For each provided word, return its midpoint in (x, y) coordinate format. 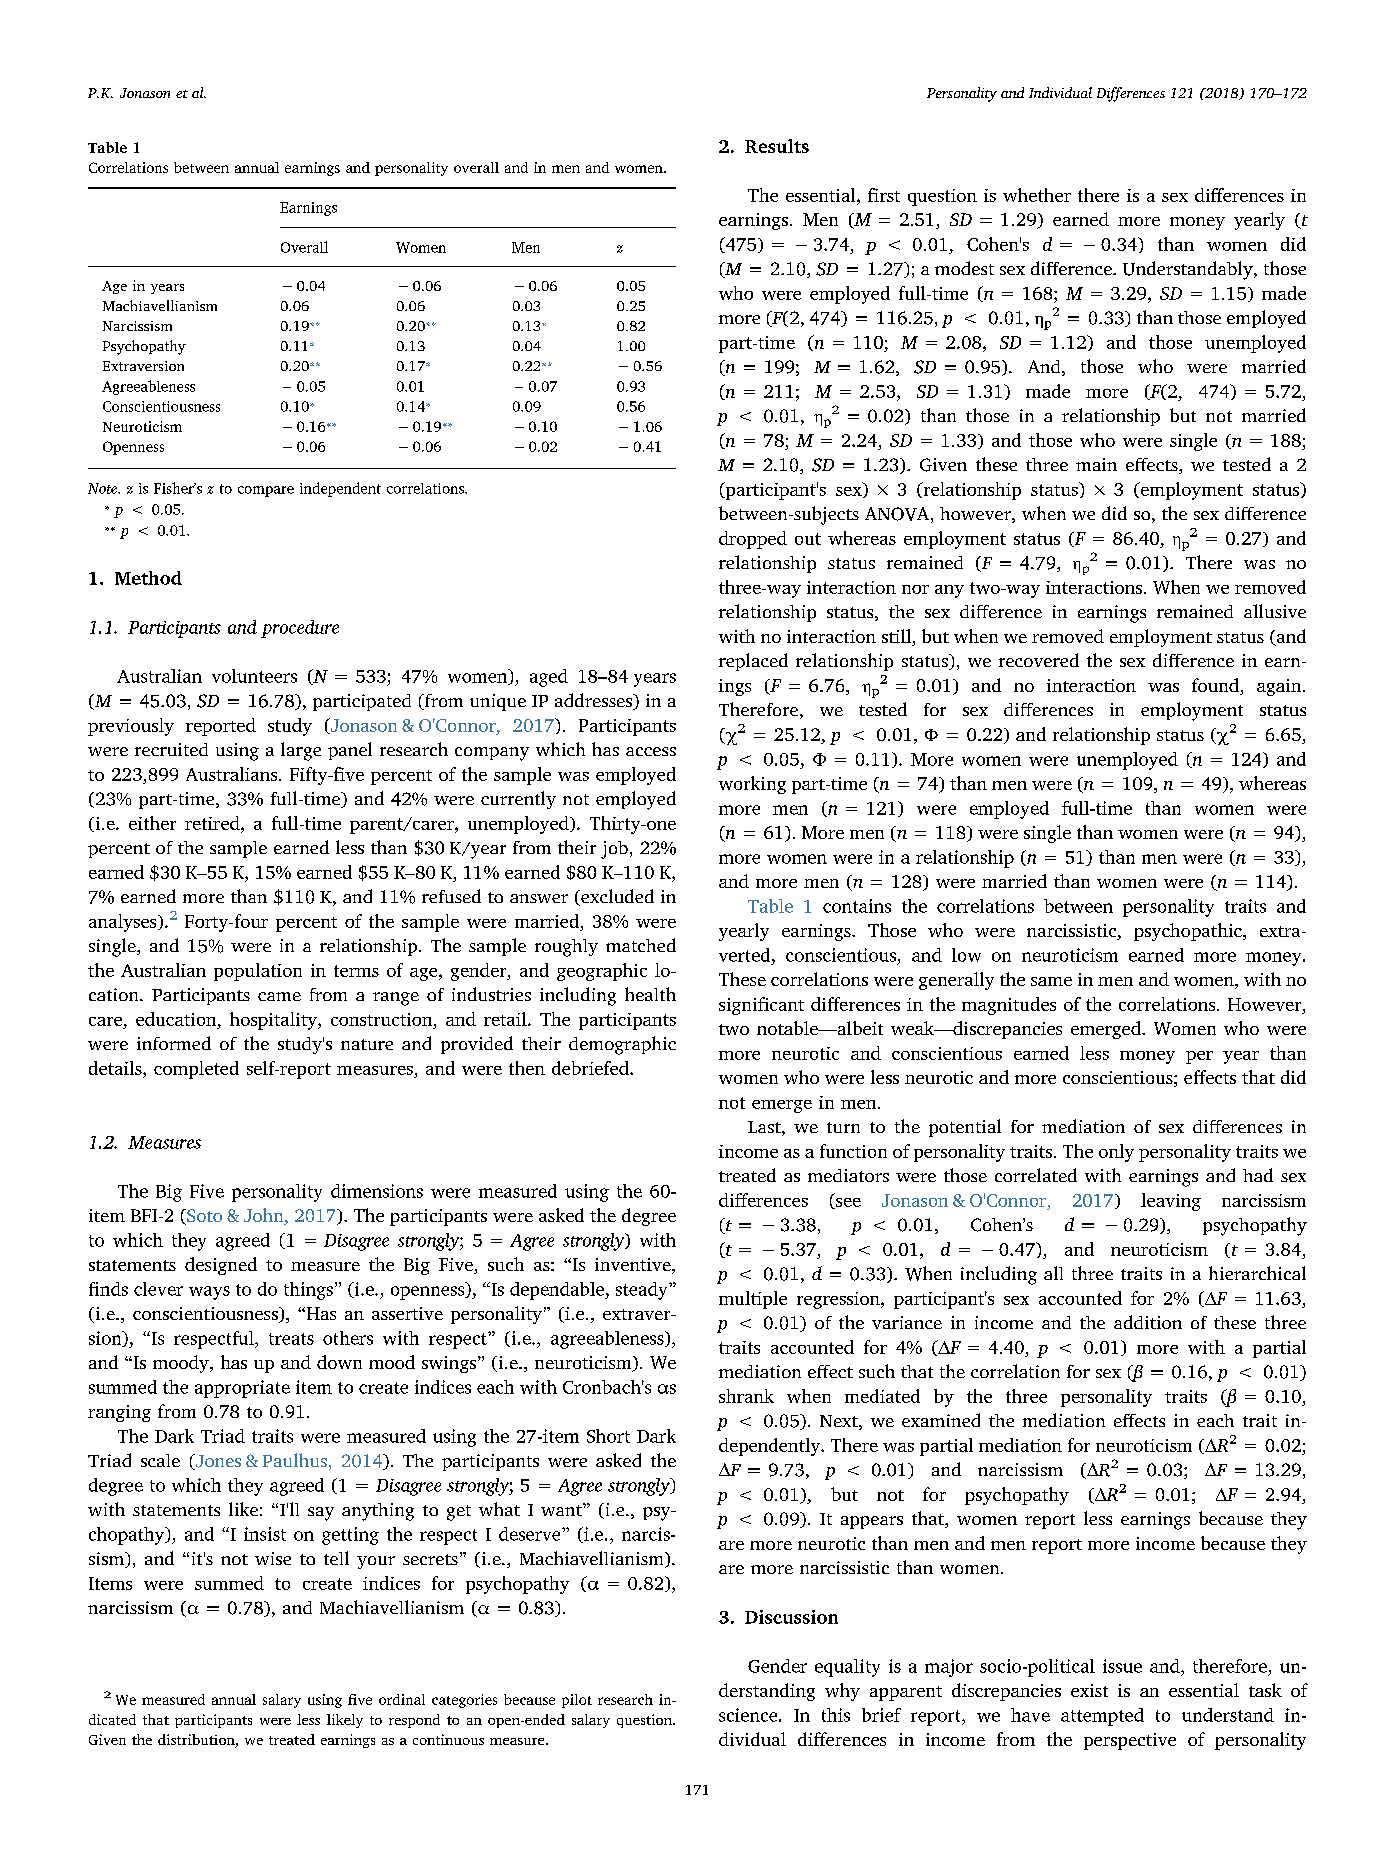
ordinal (402, 1699)
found (1216, 686)
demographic (622, 1045)
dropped (753, 540)
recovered (1039, 660)
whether (1037, 195)
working (752, 785)
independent (340, 489)
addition (1148, 1322)
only (1116, 1153)
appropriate (242, 1389)
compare (266, 491)
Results (777, 146)
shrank (746, 1396)
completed (196, 1070)
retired (213, 823)
